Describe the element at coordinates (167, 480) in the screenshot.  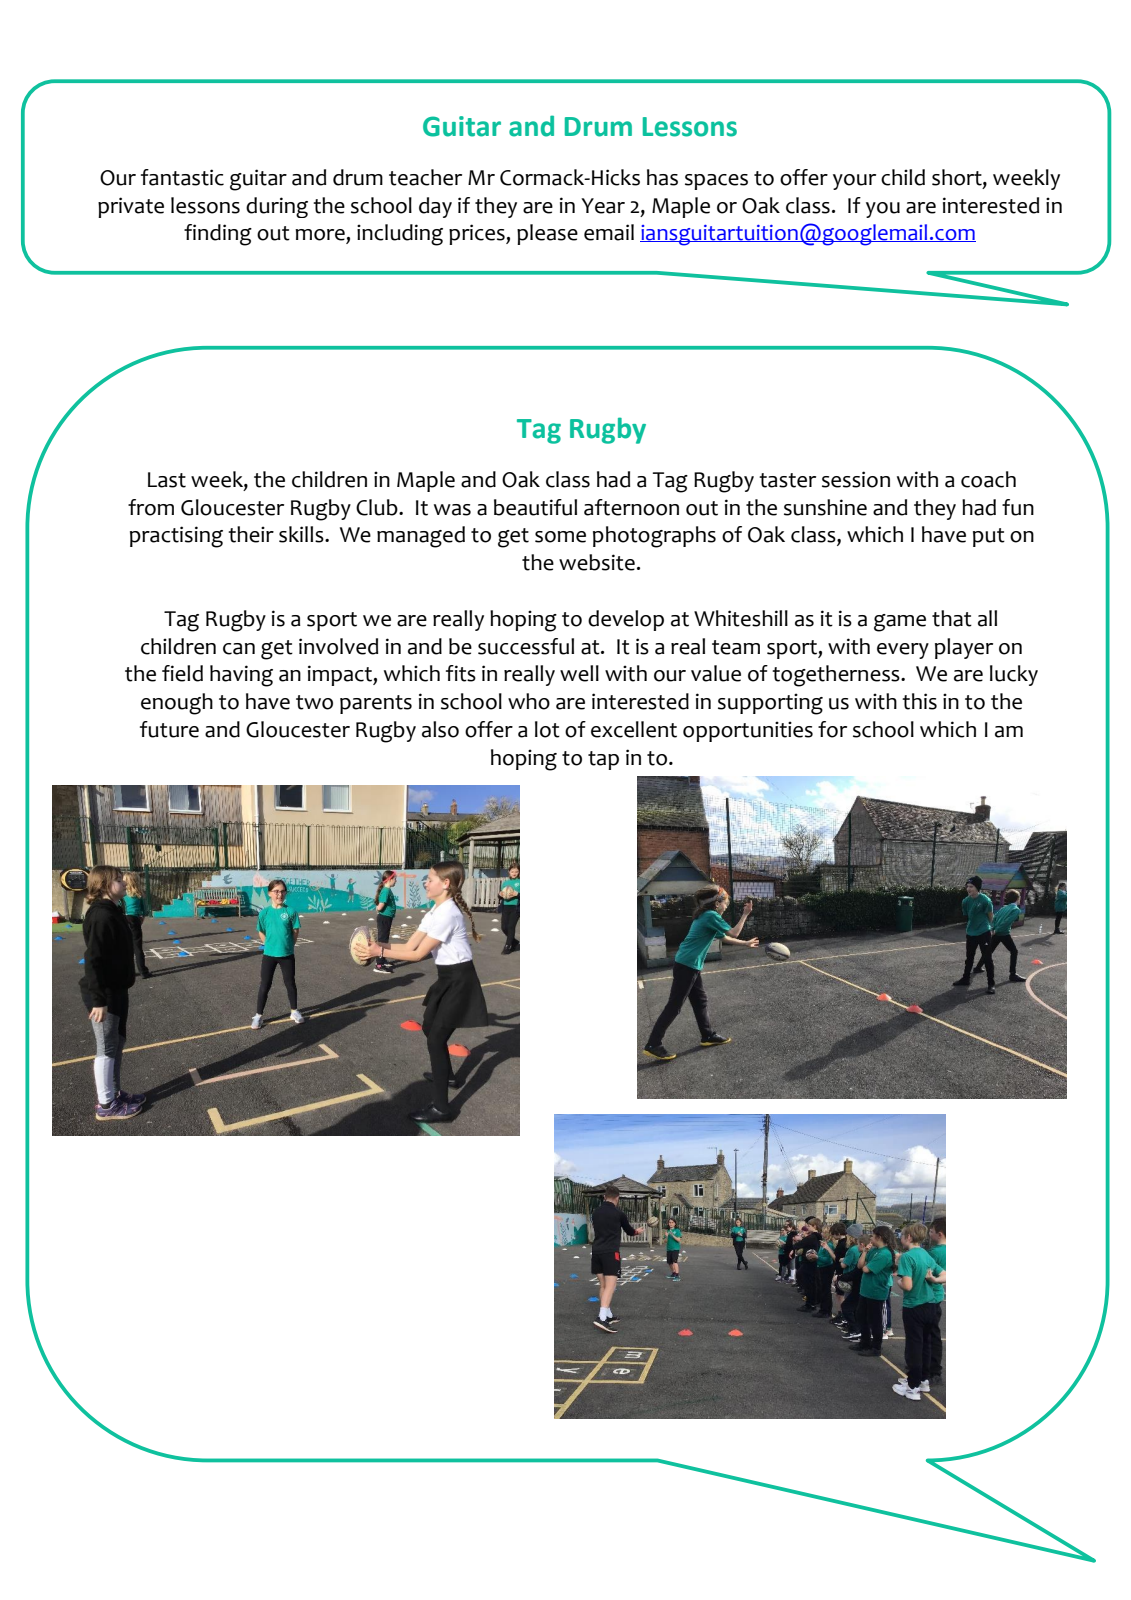
I see `Last` at that location.
